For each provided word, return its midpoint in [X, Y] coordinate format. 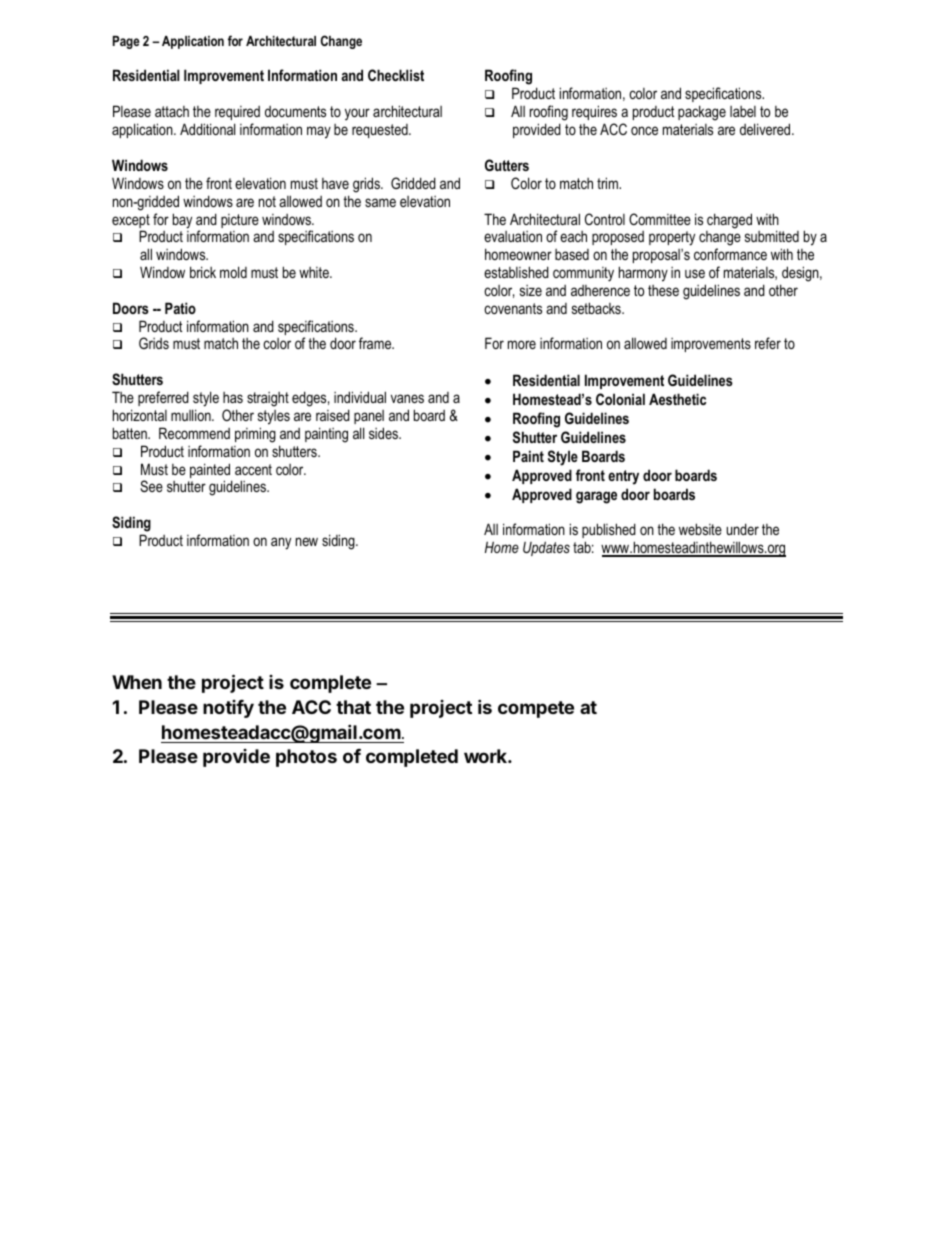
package [702, 113]
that [353, 707]
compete [536, 709]
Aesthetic [677, 399]
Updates [546, 548]
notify [228, 709]
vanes [407, 398]
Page [126, 42]
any [281, 543]
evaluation [513, 236]
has [233, 397]
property [672, 238]
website [700, 529]
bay [182, 221]
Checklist [396, 75]
